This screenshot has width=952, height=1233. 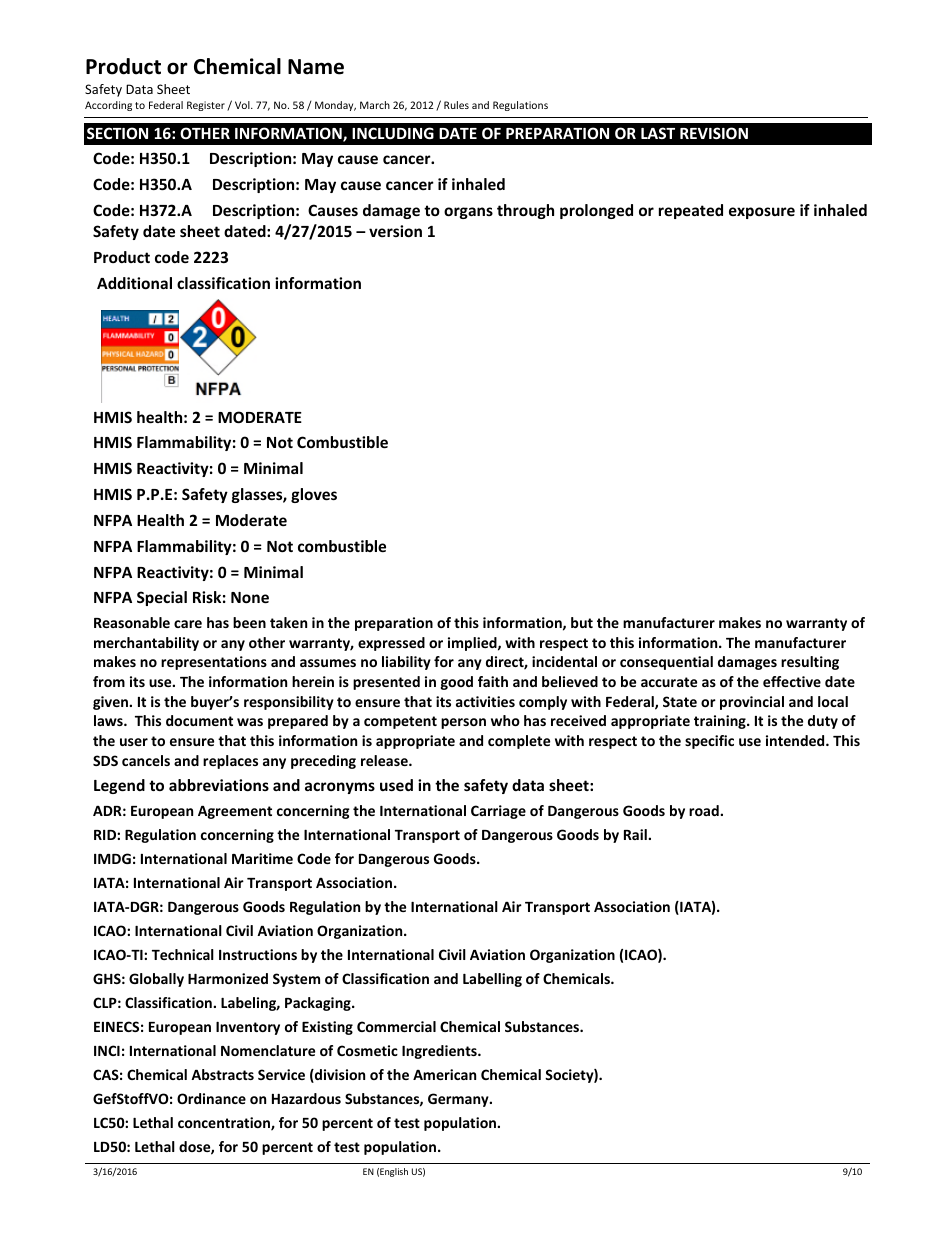 I want to click on document, so click(x=199, y=720).
